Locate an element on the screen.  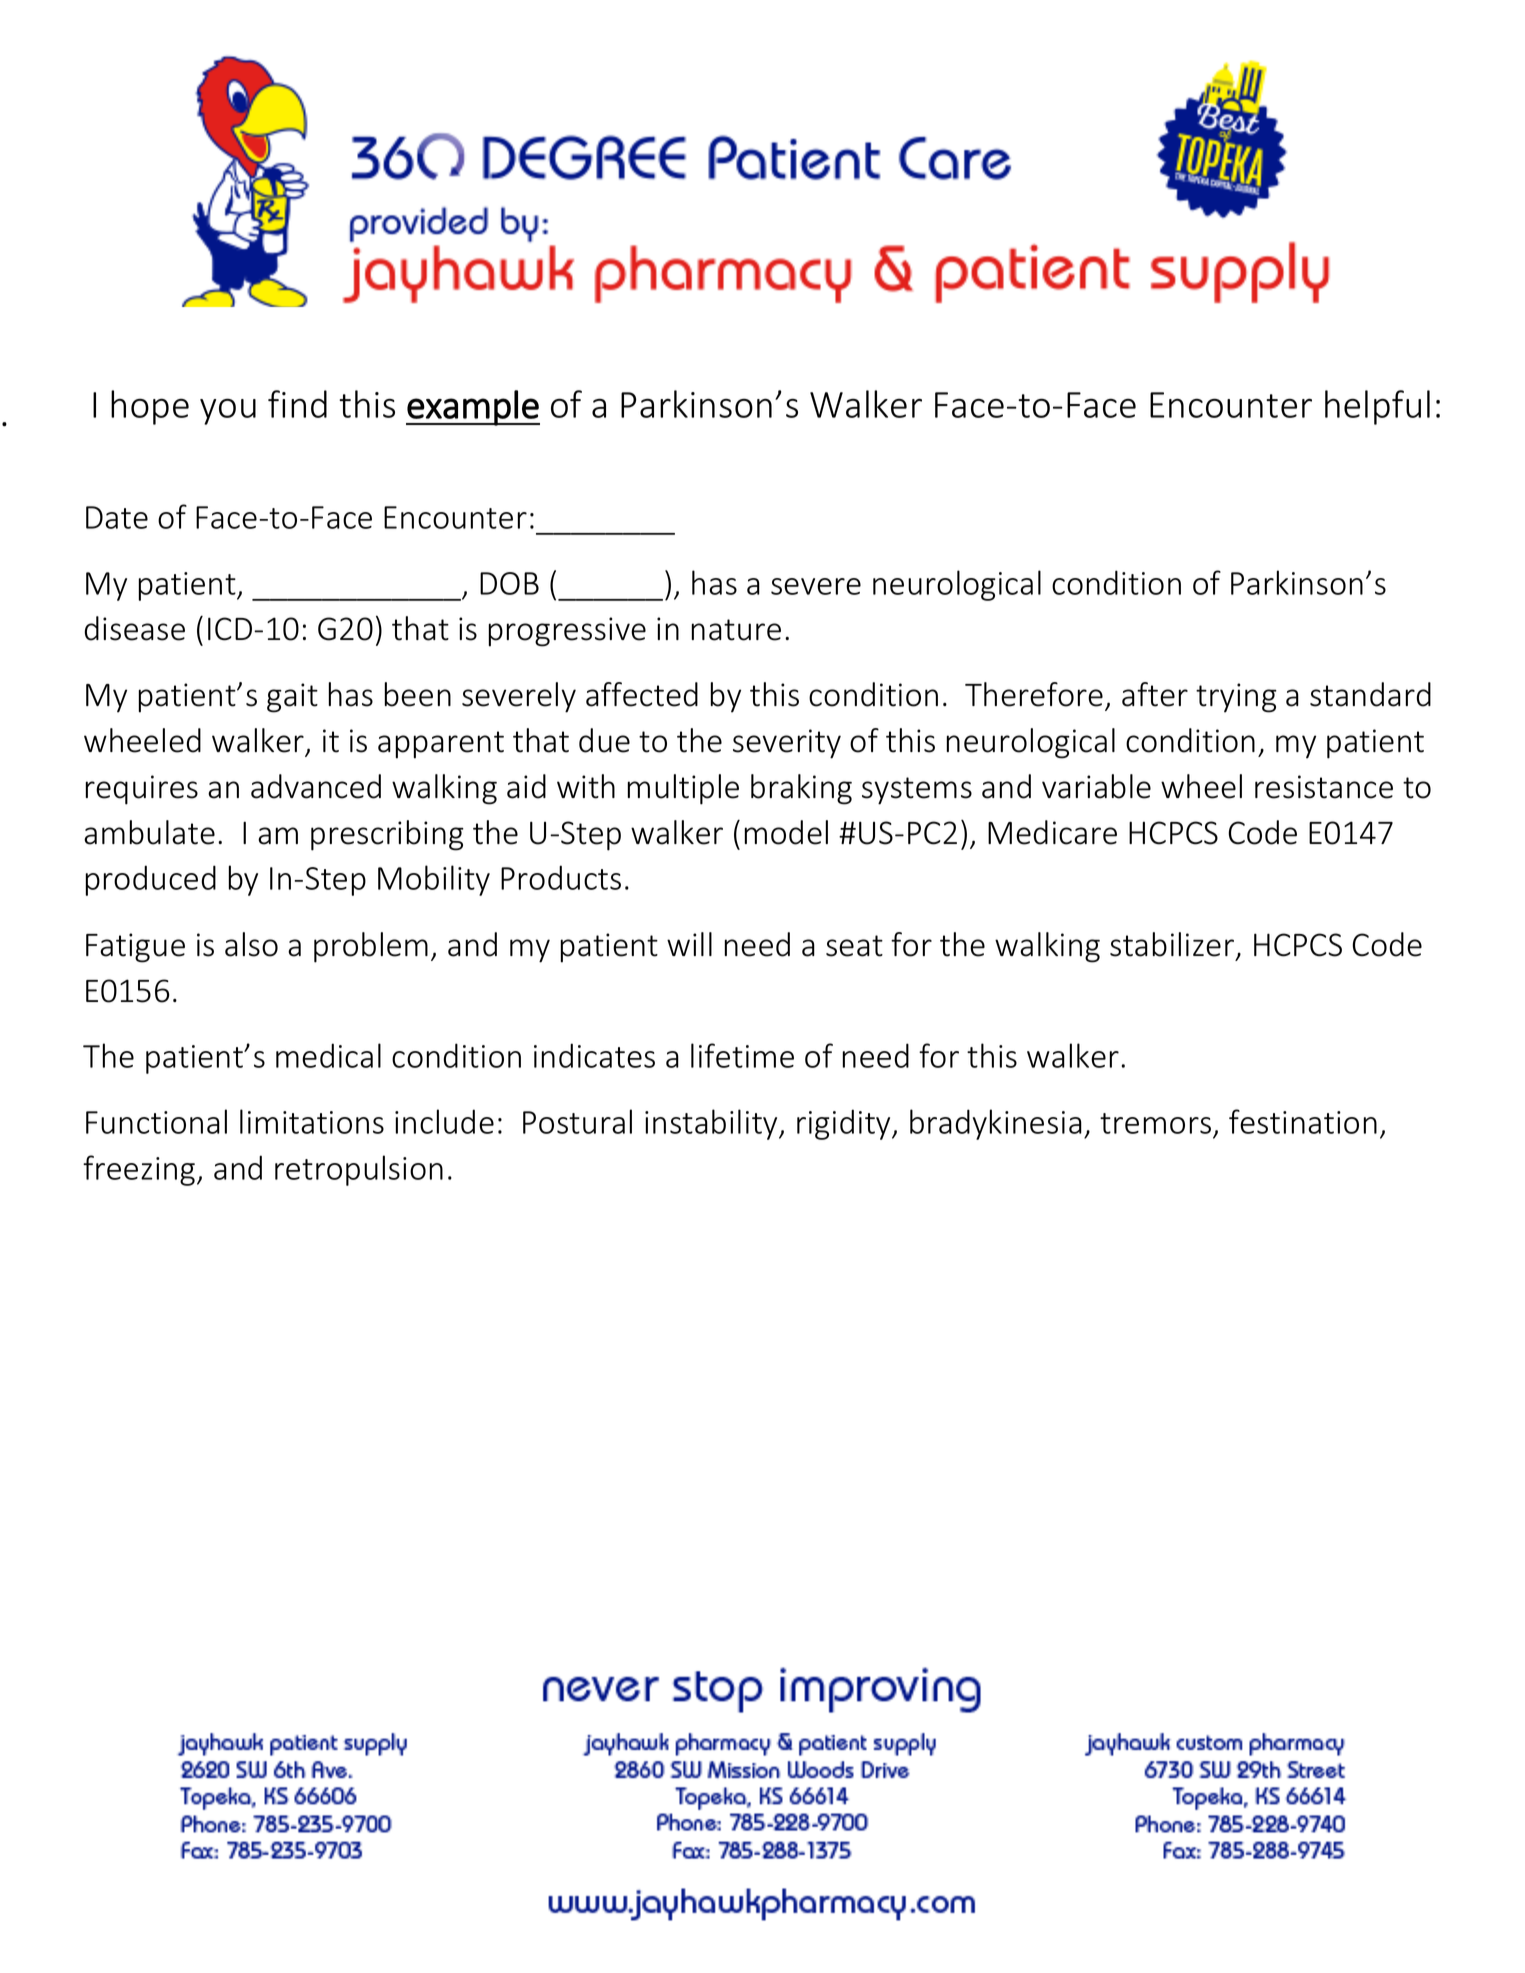
example is located at coordinates (473, 408).
